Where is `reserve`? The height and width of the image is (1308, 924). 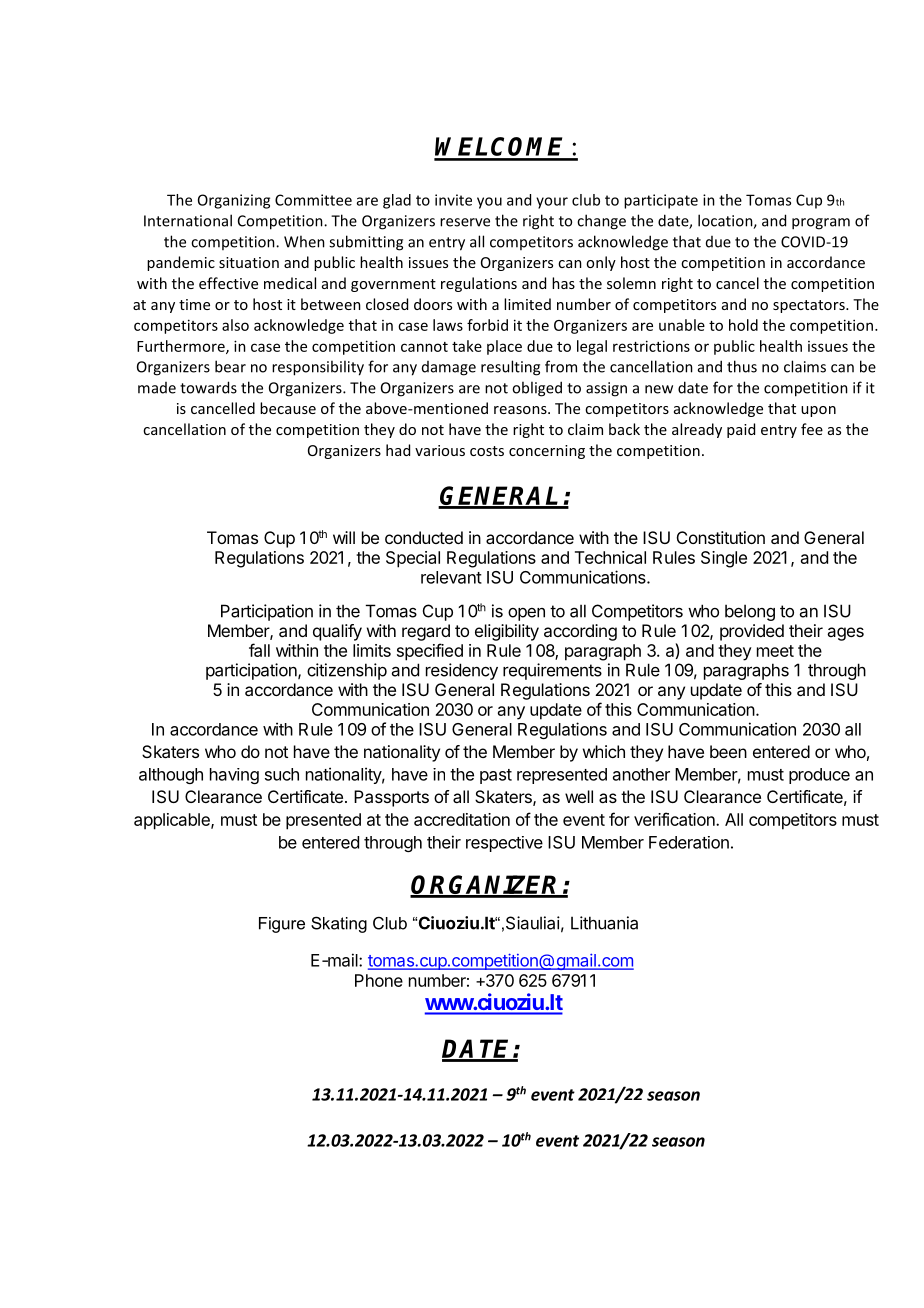 reserve is located at coordinates (465, 222).
